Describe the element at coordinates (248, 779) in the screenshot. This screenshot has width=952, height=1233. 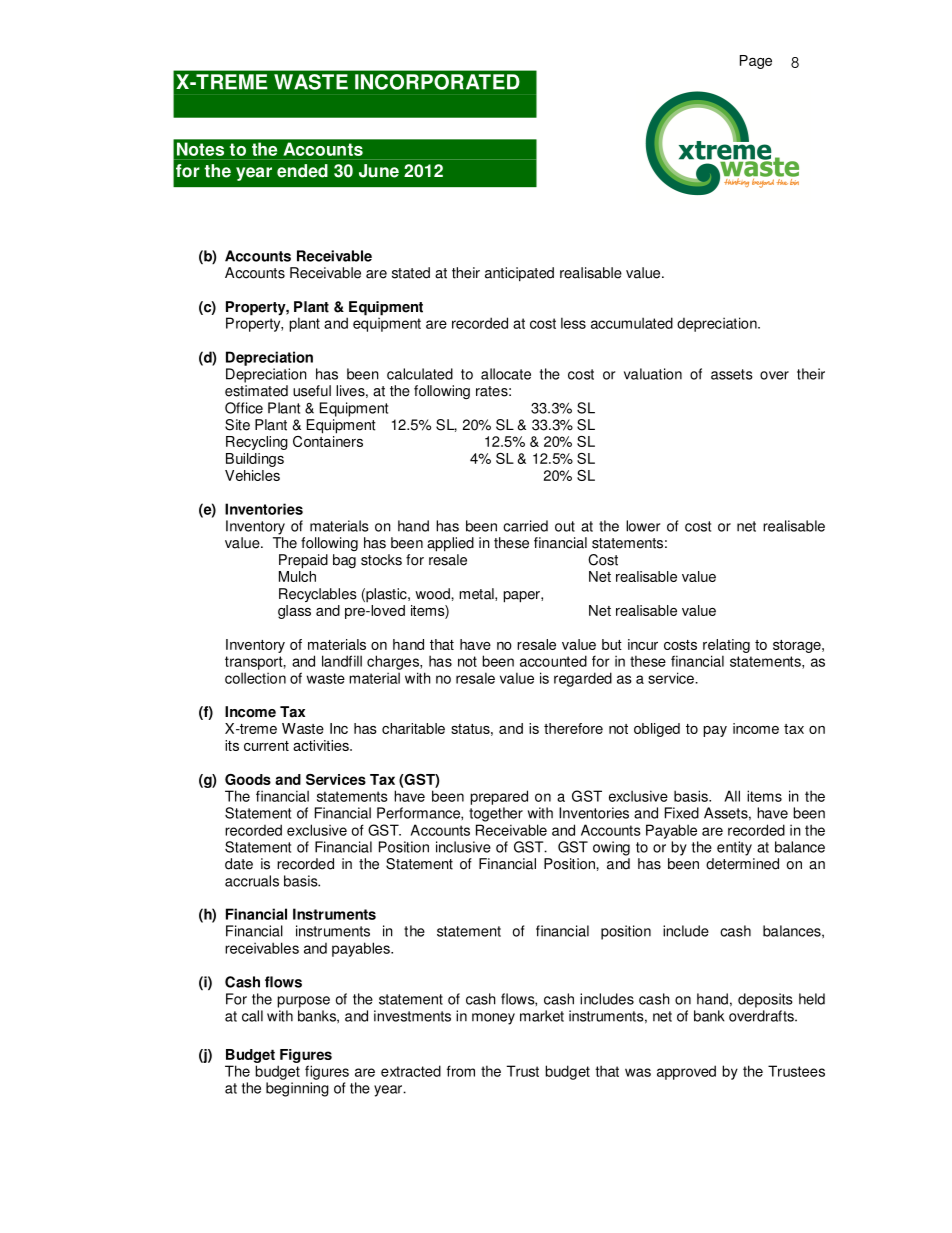
I see `Goods` at that location.
